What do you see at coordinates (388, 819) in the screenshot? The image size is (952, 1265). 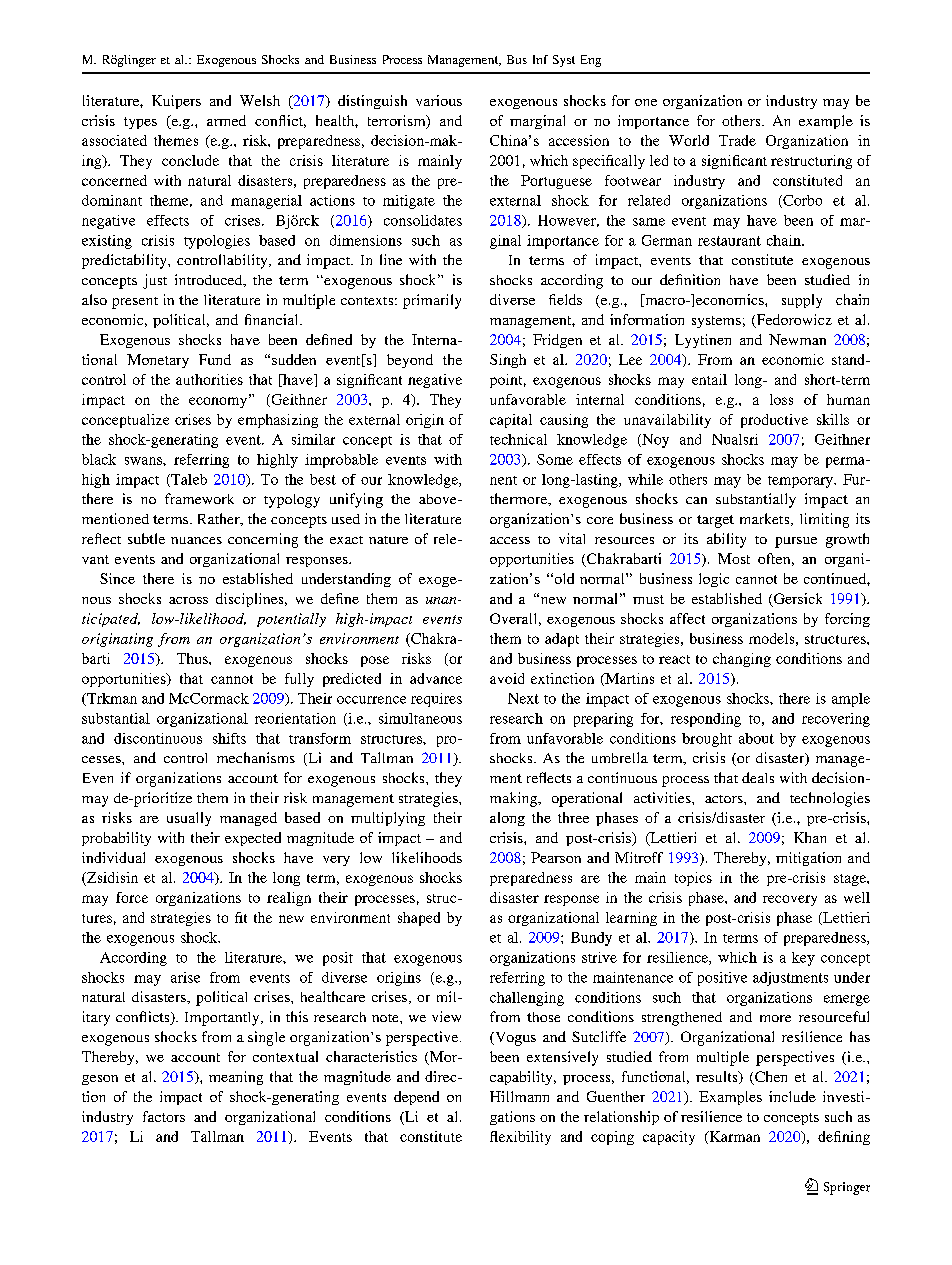 I see `multiplying` at bounding box center [388, 819].
